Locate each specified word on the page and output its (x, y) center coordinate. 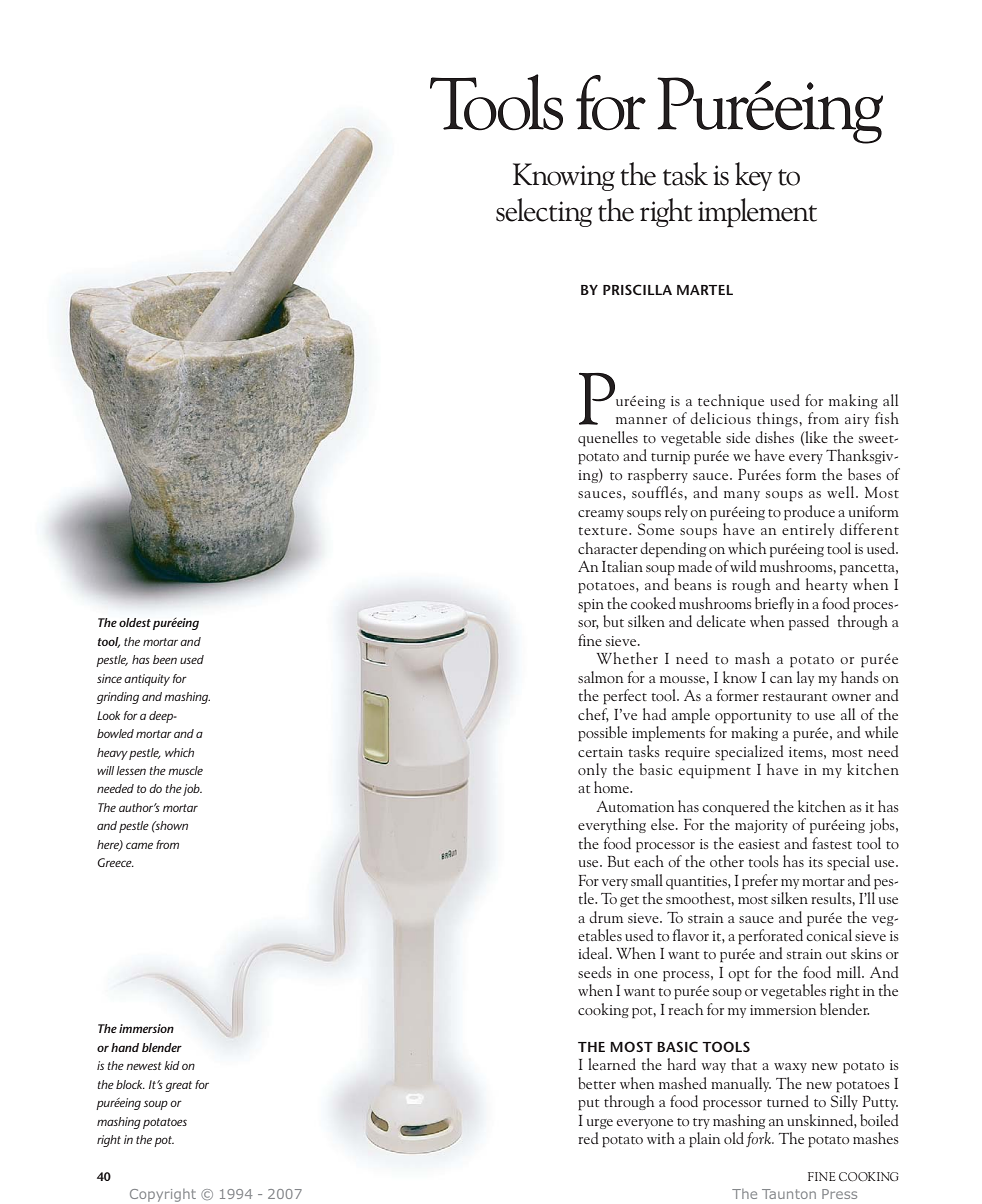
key (753, 176)
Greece (115, 862)
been (165, 659)
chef (593, 715)
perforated (770, 937)
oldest (135, 622)
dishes (774, 437)
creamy (601, 515)
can (781, 679)
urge (599, 1124)
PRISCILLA (637, 289)
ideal (594, 953)
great (178, 1086)
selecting (544, 212)
